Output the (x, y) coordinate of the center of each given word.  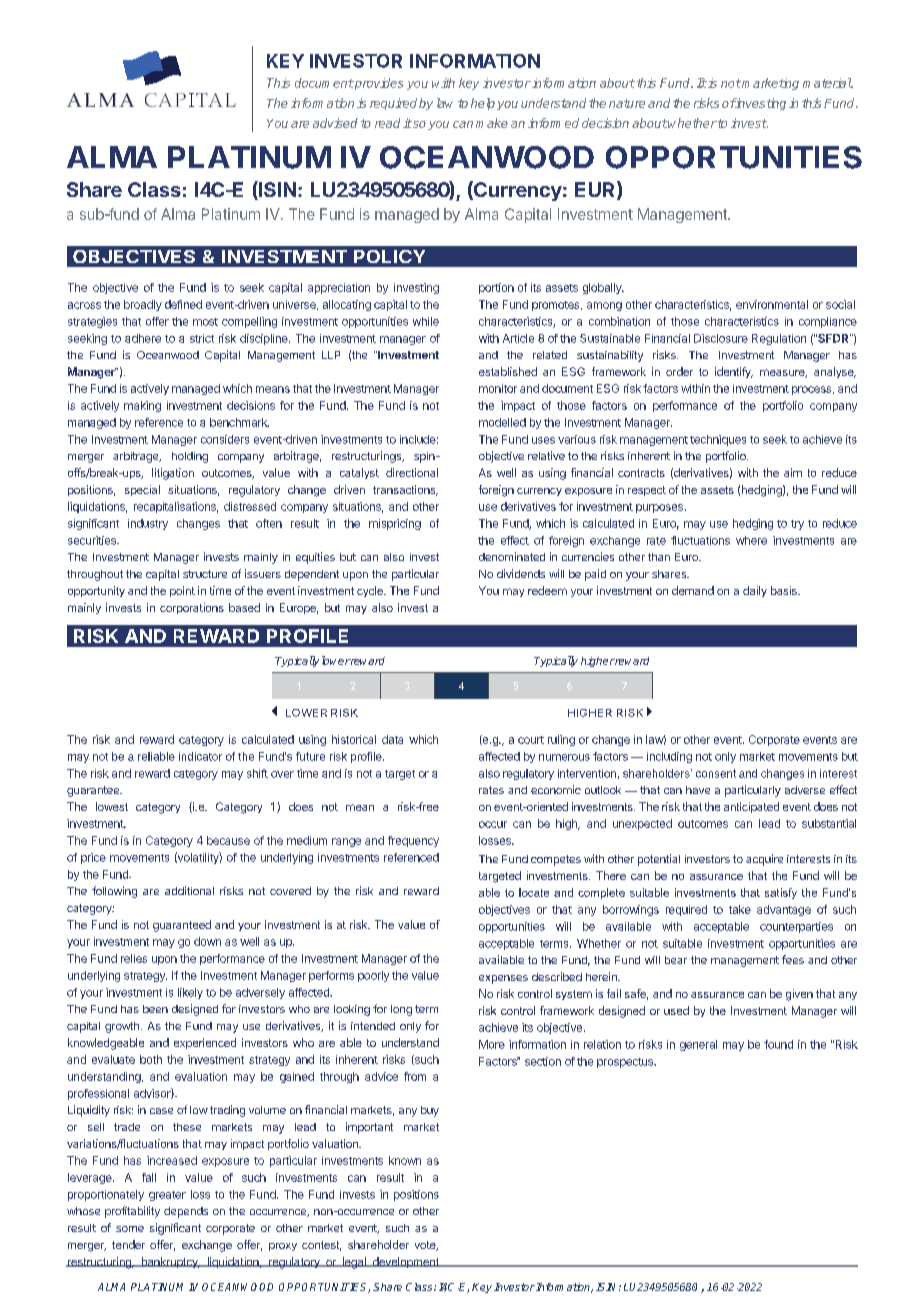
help (483, 104)
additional (189, 890)
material (827, 83)
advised (335, 123)
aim (793, 472)
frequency (413, 841)
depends (186, 1212)
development (405, 1262)
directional (412, 472)
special (142, 490)
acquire (764, 860)
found (778, 1044)
